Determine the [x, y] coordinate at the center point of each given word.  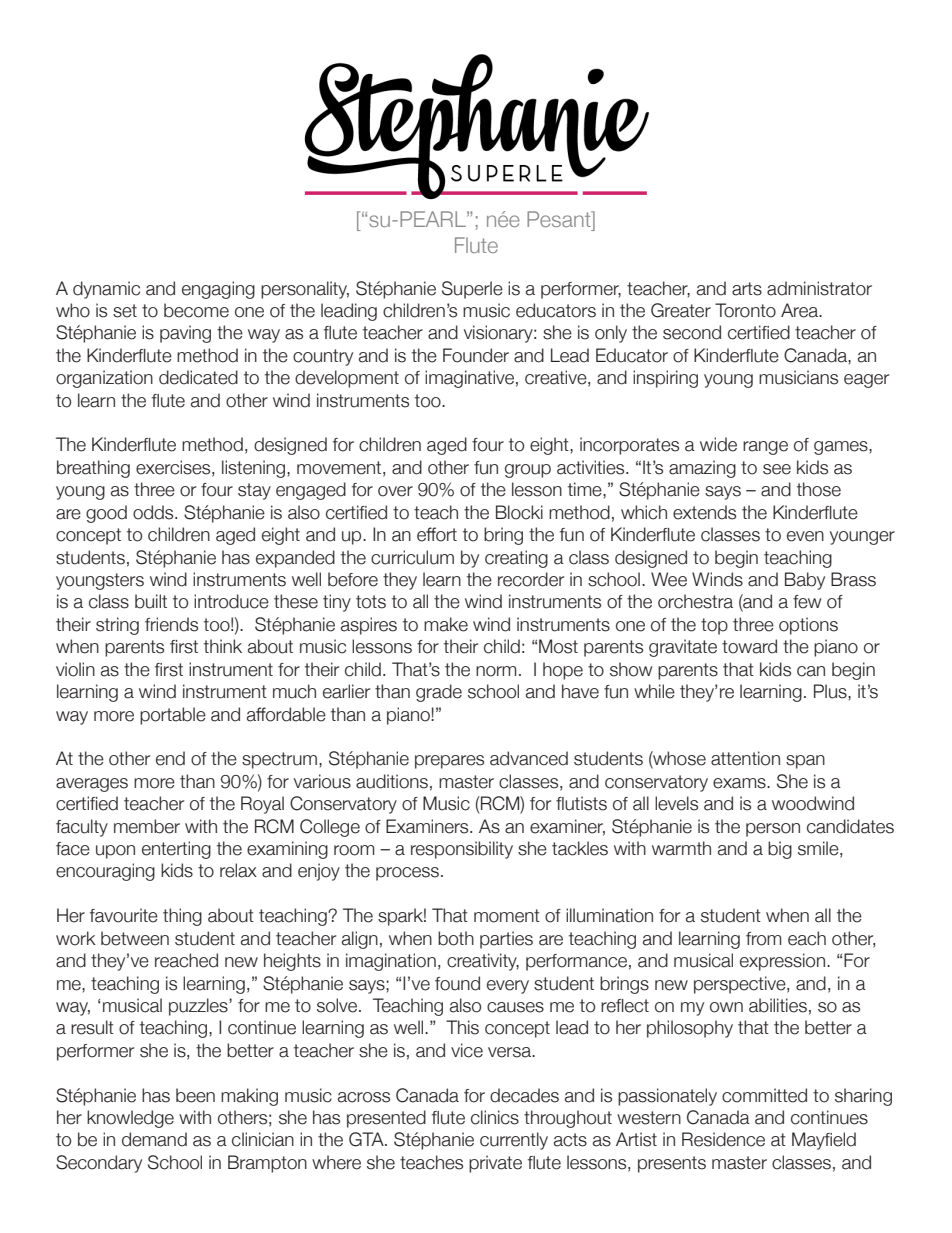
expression [782, 962]
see [777, 469]
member [147, 826]
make [446, 624]
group [528, 471]
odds [154, 512]
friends [171, 624]
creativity [483, 962]
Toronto [745, 310]
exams [740, 783]
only [611, 334]
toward [749, 646]
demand [154, 1139]
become [196, 310]
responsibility [462, 850]
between [135, 938]
